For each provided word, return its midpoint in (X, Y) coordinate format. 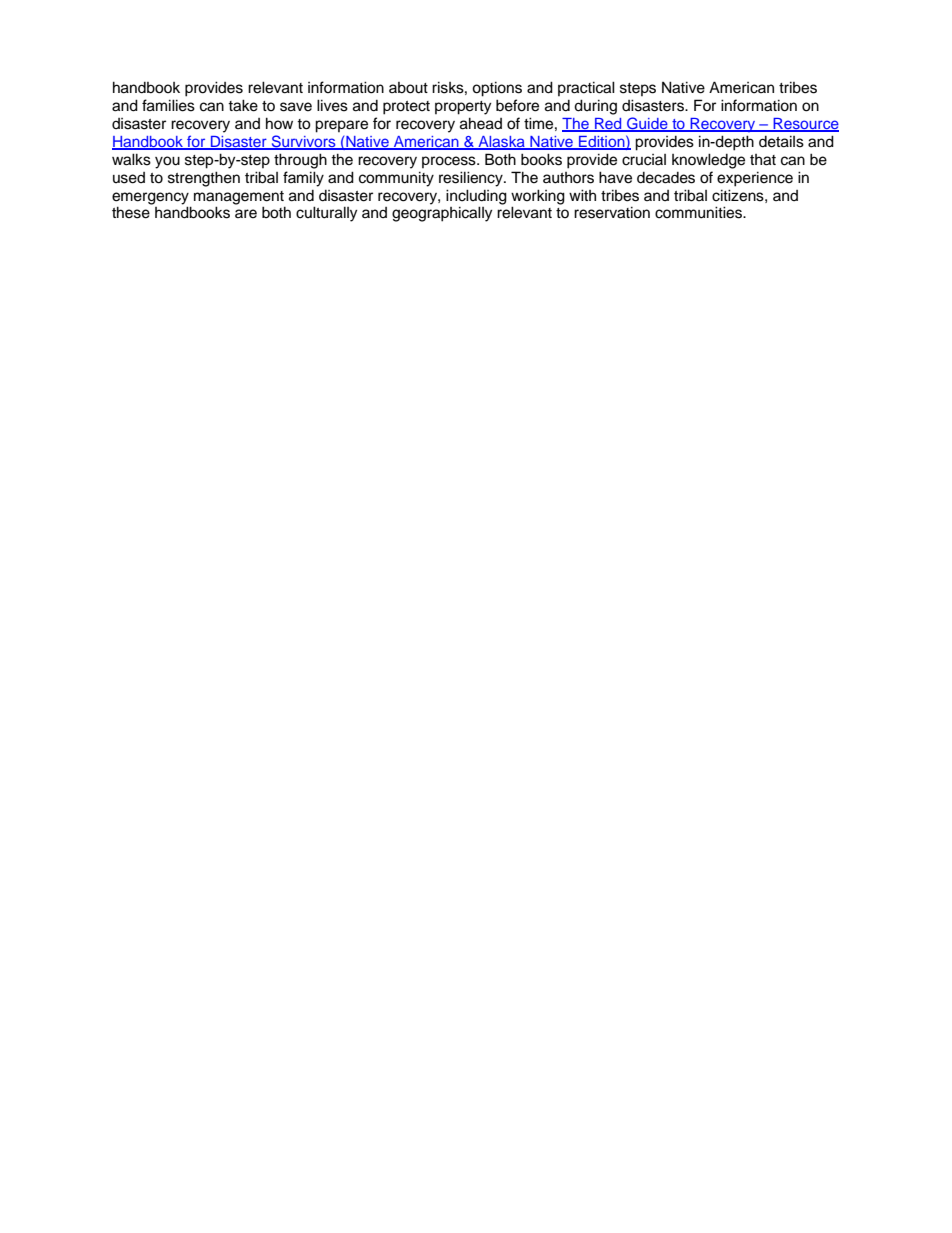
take (243, 105)
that (763, 160)
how (279, 123)
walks (131, 159)
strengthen (204, 179)
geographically (442, 214)
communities (699, 212)
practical (586, 88)
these (131, 212)
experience (755, 179)
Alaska (501, 143)
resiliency (472, 179)
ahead (481, 123)
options (497, 89)
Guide (647, 124)
